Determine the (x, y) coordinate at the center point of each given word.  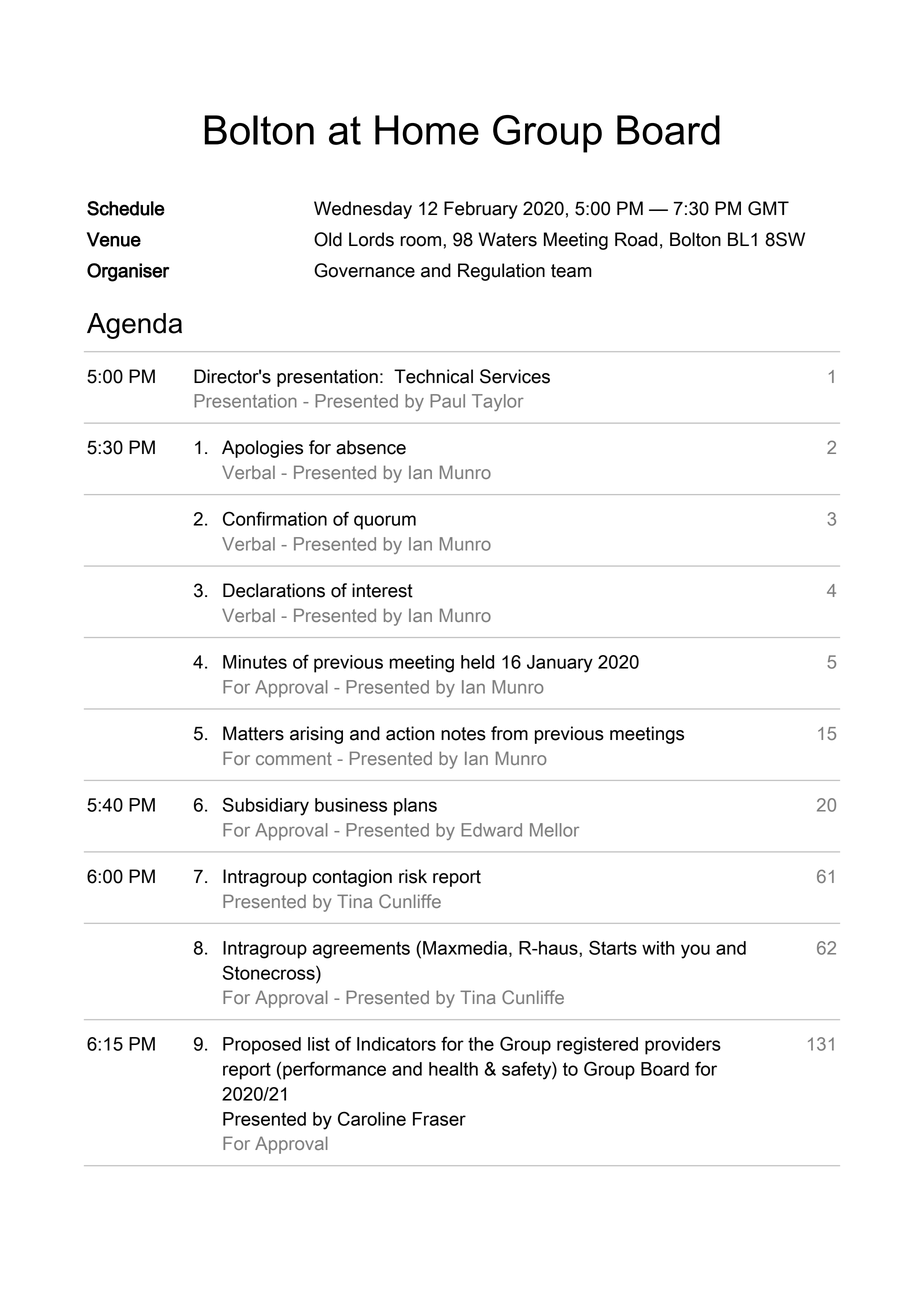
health (453, 1069)
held (477, 662)
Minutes (255, 662)
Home (427, 130)
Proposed (262, 1046)
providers (683, 1046)
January (560, 664)
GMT (768, 208)
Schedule (126, 208)
